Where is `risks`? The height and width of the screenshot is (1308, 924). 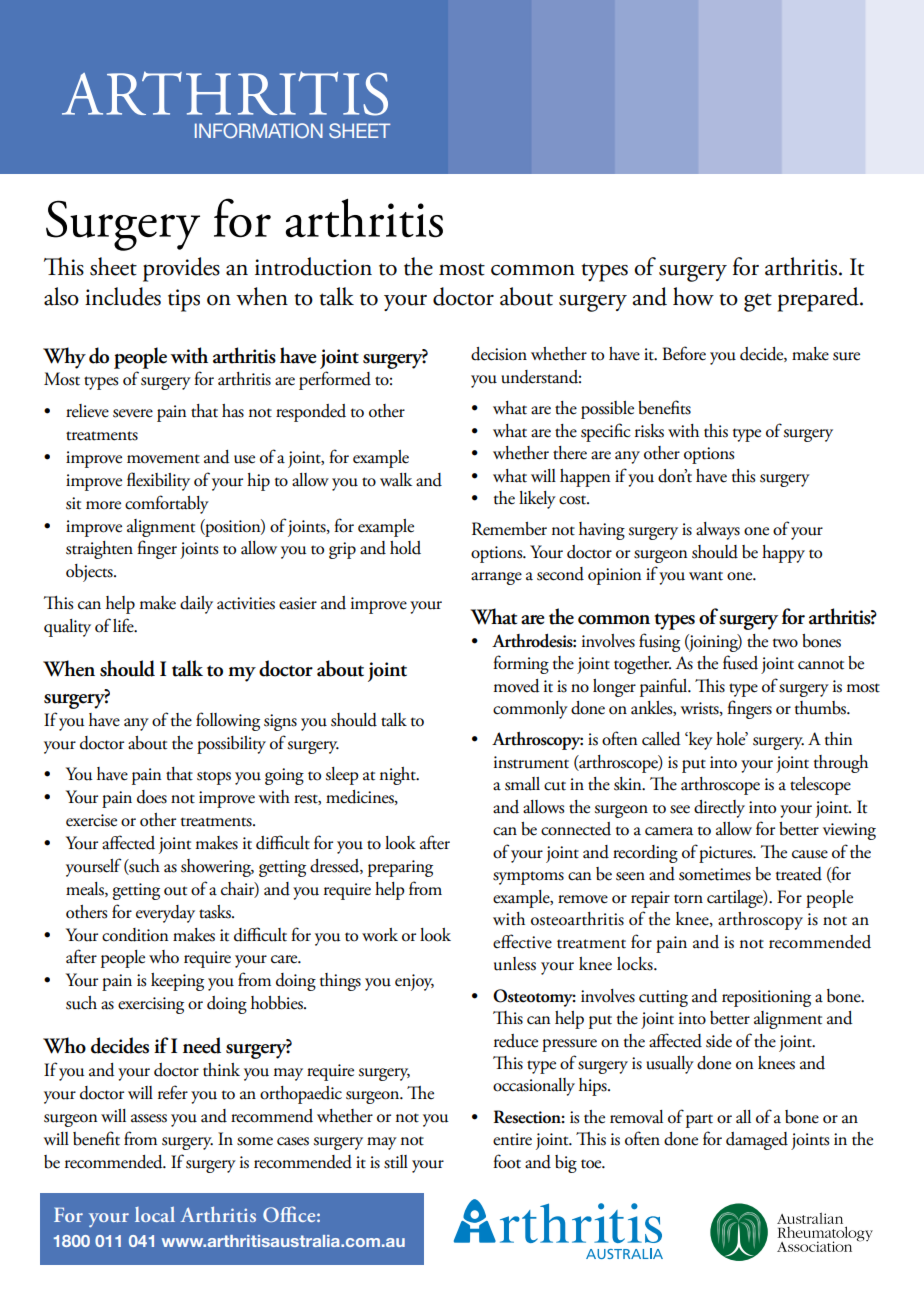 risks is located at coordinates (649, 431).
